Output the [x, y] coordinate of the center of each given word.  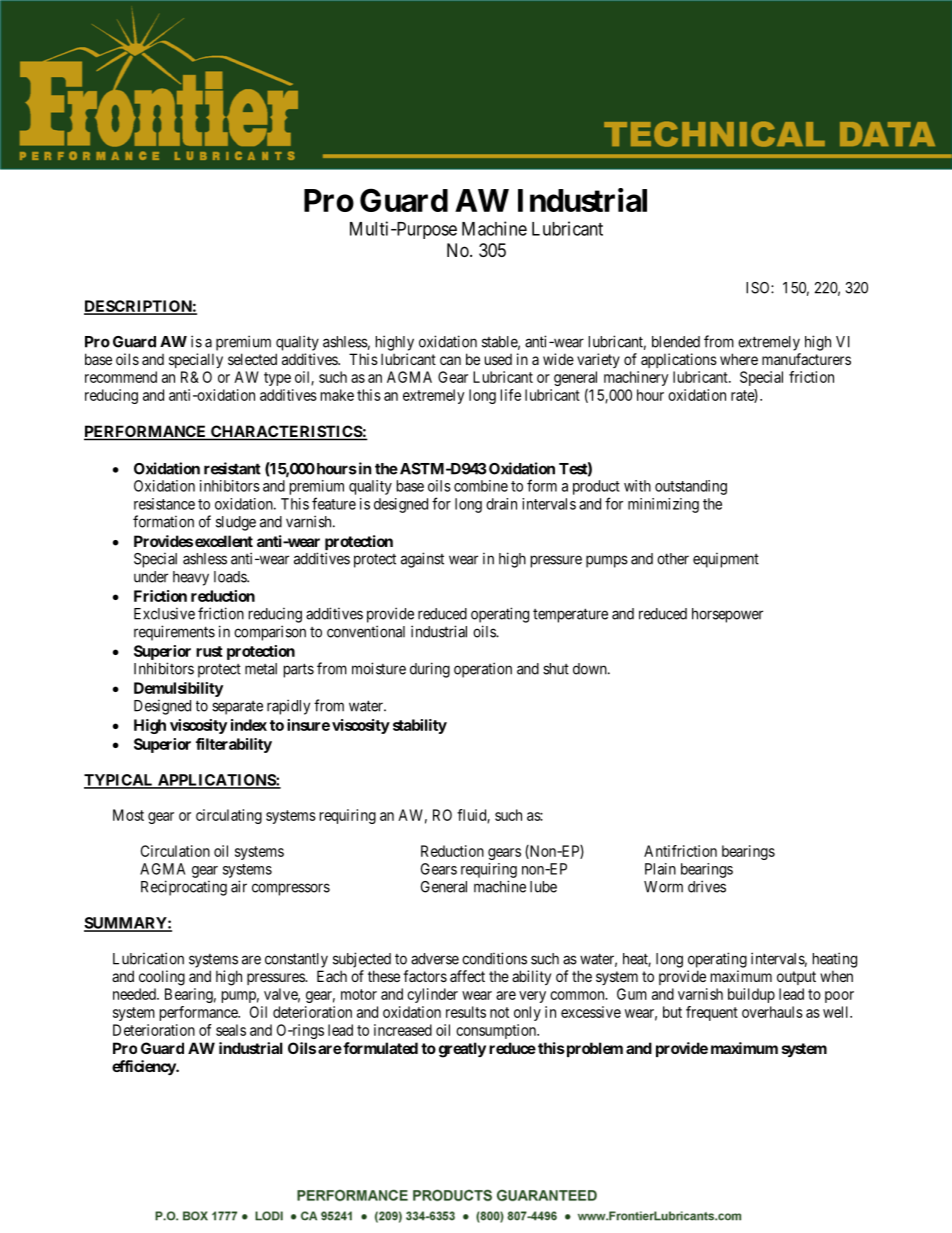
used [498, 359]
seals [231, 1030]
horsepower [727, 615]
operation [483, 670]
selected [252, 359]
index [249, 725]
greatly [462, 1050]
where [739, 359]
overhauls [772, 1012]
